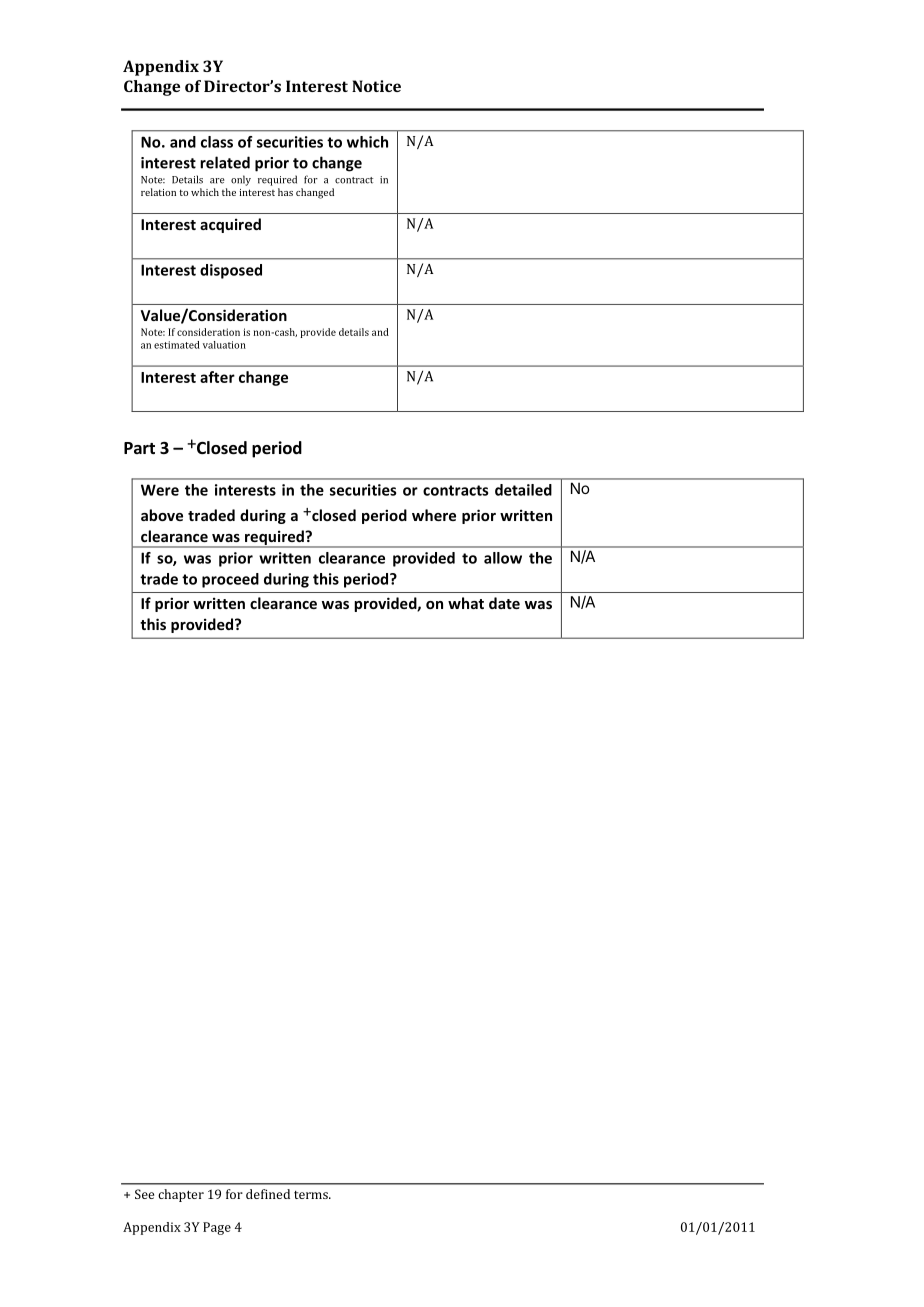 Image resolution: width=924 pixels, height=1307 pixels. What do you see at coordinates (504, 603) in the screenshot?
I see `date` at bounding box center [504, 603].
